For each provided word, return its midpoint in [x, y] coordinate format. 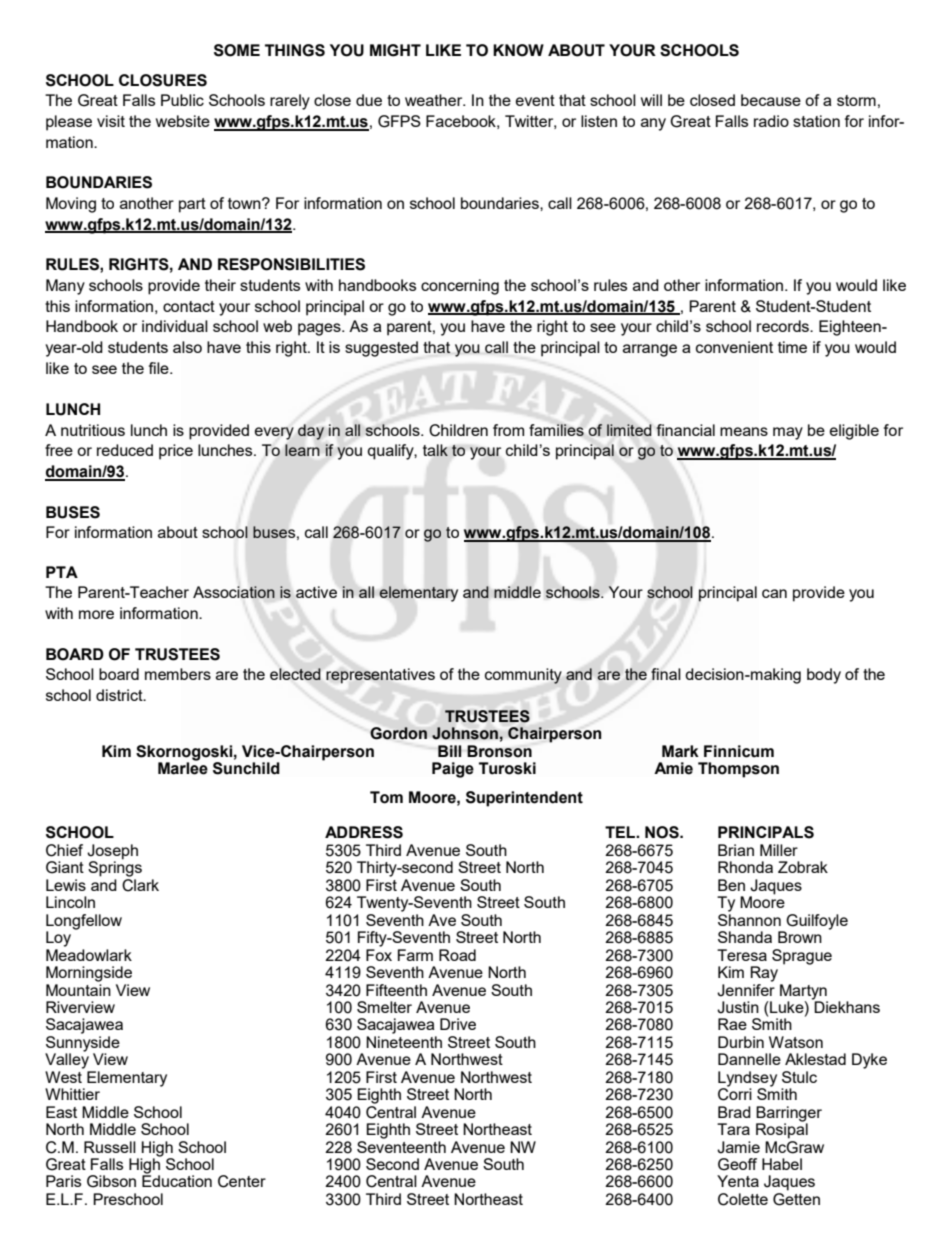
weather [435, 100]
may [788, 433]
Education [177, 1180]
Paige [453, 770]
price [176, 452]
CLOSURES [163, 80]
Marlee [183, 767]
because [771, 100]
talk [435, 450]
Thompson [738, 770]
